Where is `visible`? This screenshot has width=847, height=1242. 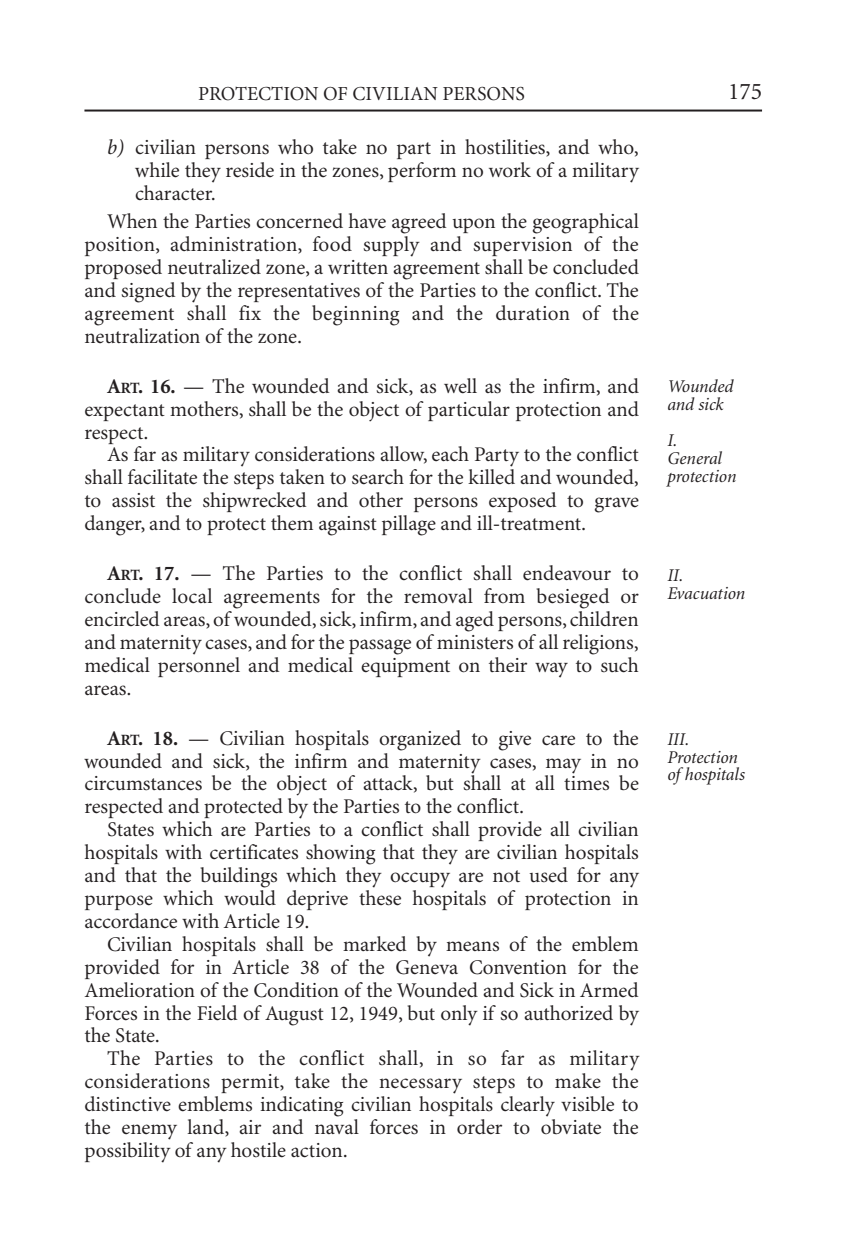
visible is located at coordinates (587, 1104).
